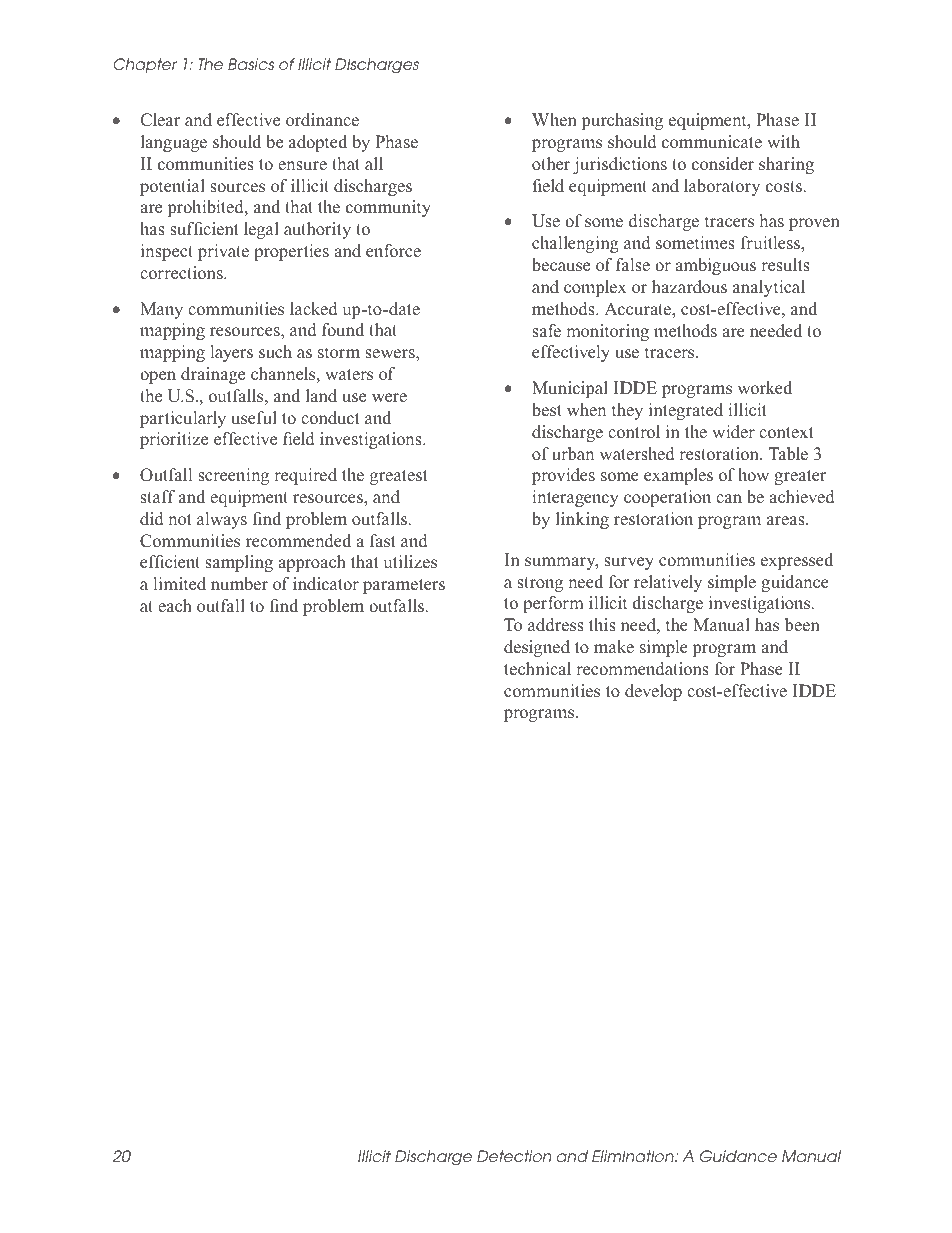 This screenshot has height=1233, width=952. What do you see at coordinates (802, 624) in the screenshot?
I see `been` at bounding box center [802, 624].
